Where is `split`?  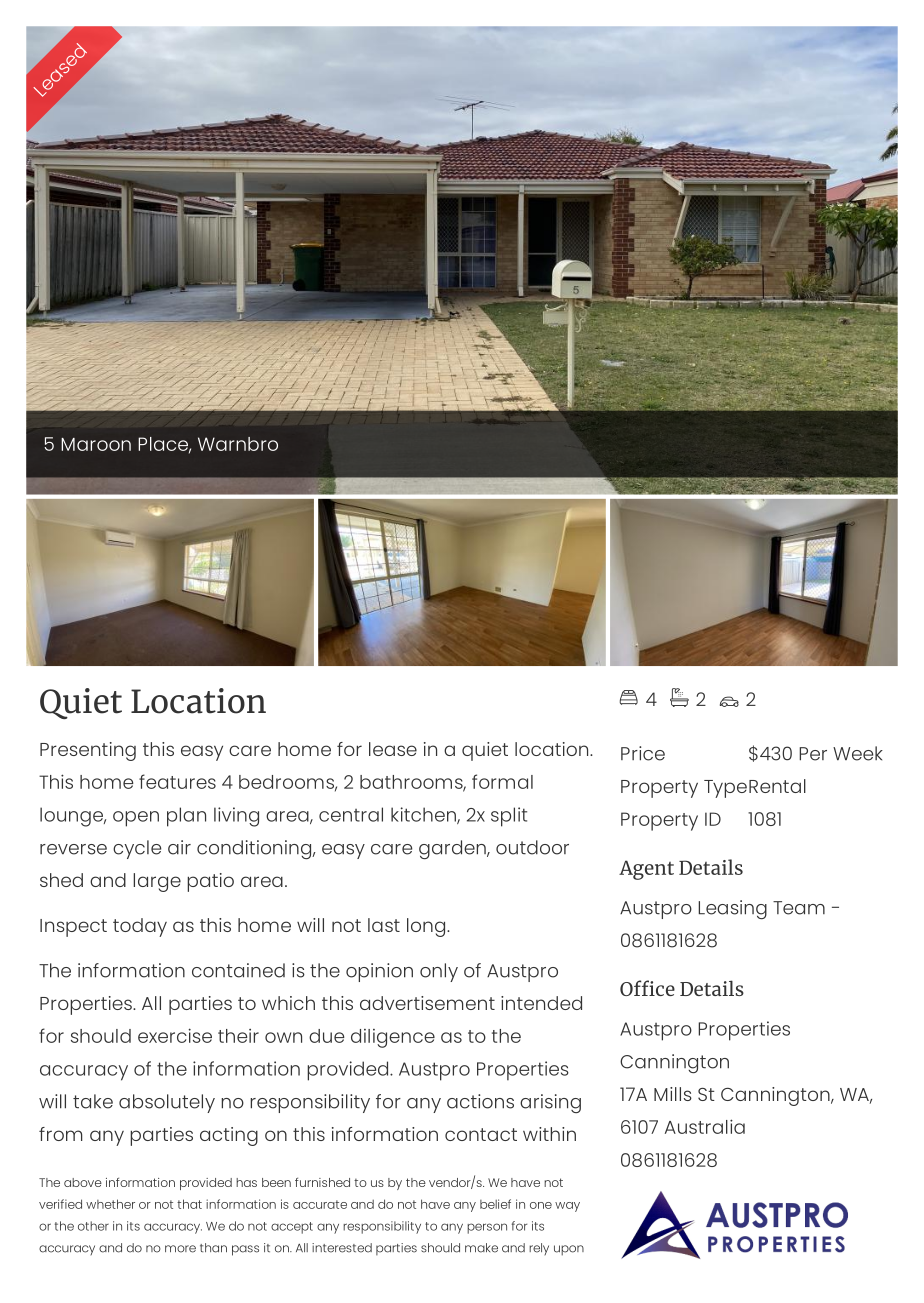
split is located at coordinates (509, 817).
